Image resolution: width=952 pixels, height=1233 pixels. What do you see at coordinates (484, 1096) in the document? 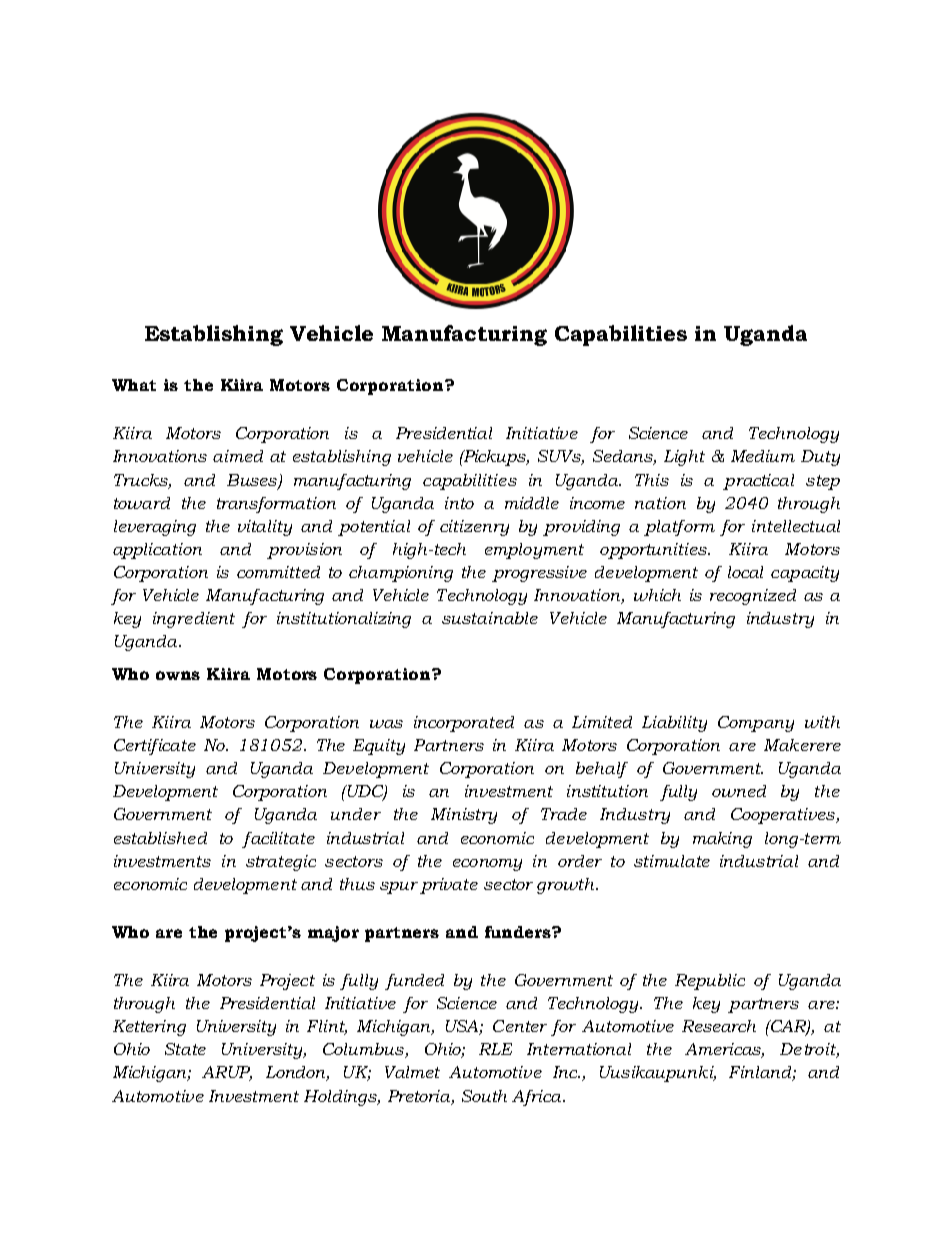
I see `South` at bounding box center [484, 1096].
